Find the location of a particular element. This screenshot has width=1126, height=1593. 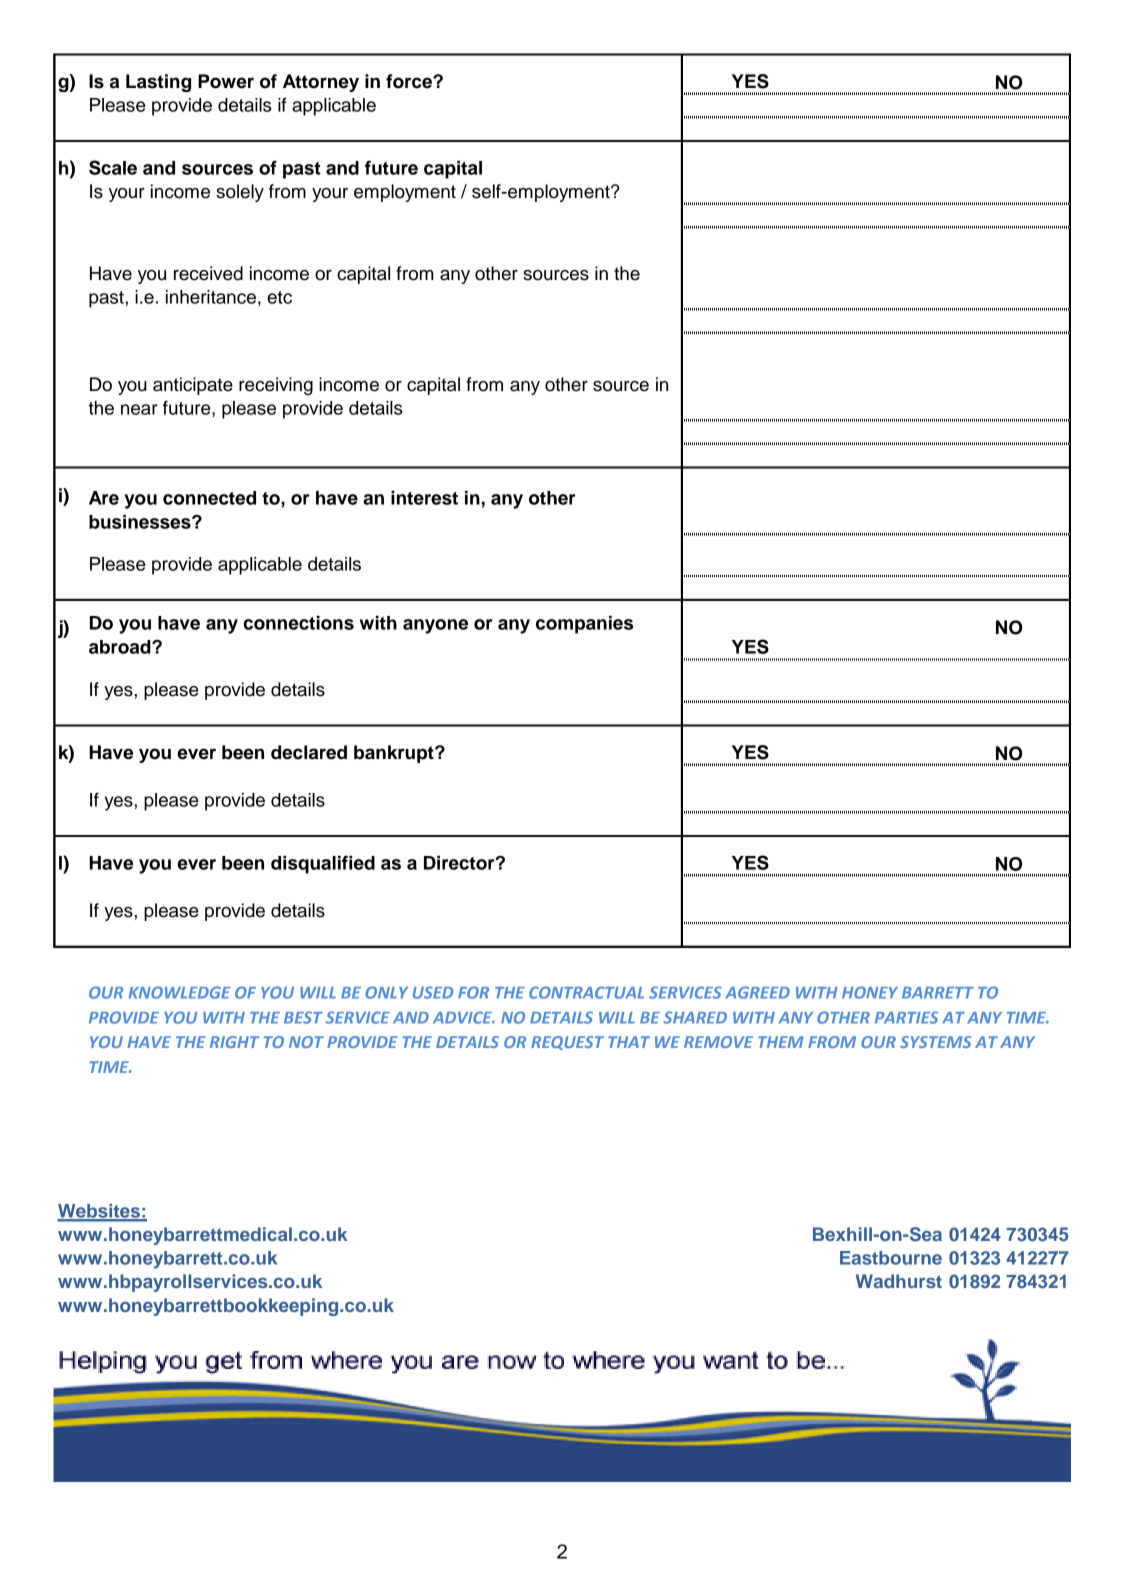

companies is located at coordinates (584, 625).
